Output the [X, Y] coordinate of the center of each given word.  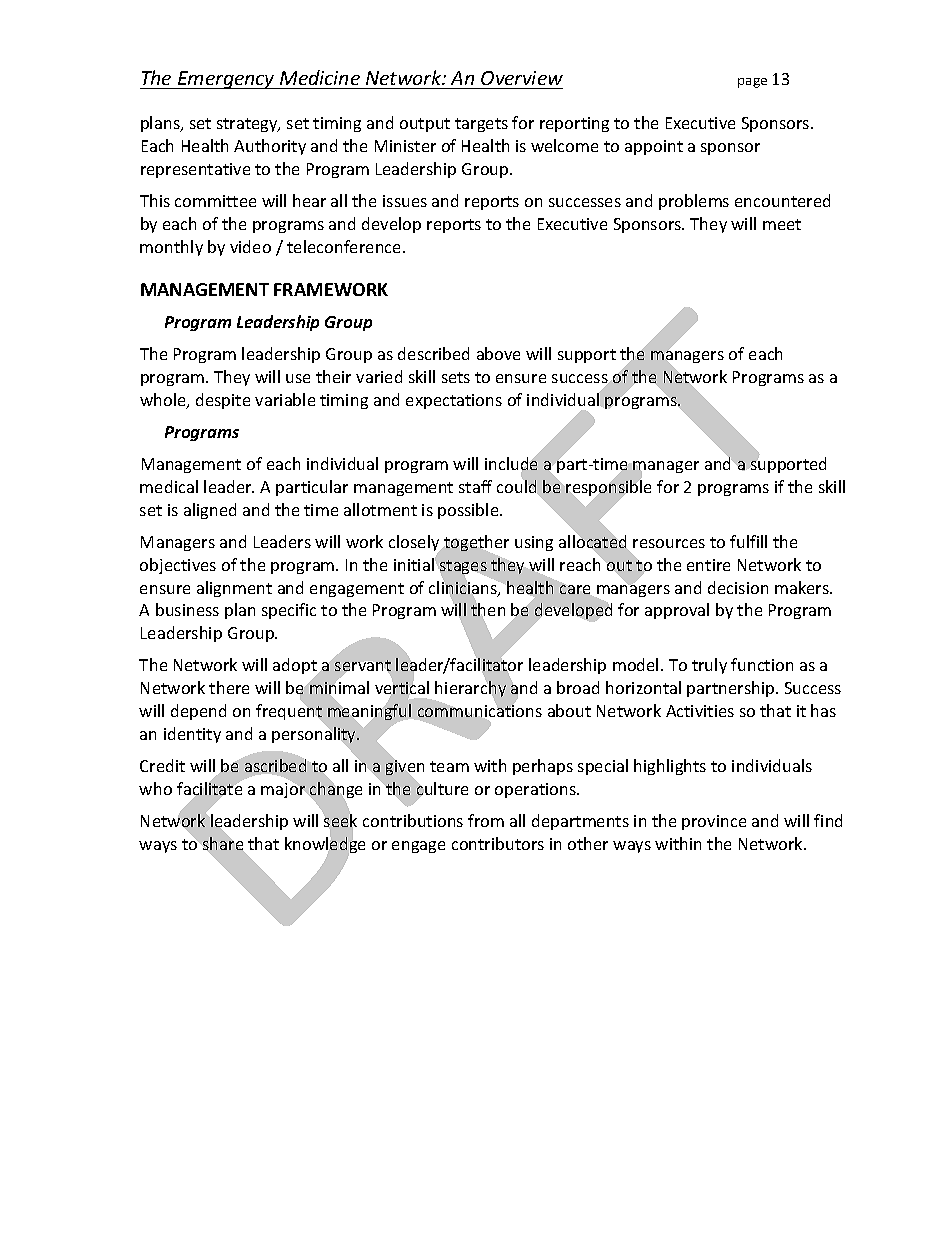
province [714, 822]
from [486, 820]
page [752, 83]
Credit [162, 765]
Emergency [226, 80]
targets [481, 125]
